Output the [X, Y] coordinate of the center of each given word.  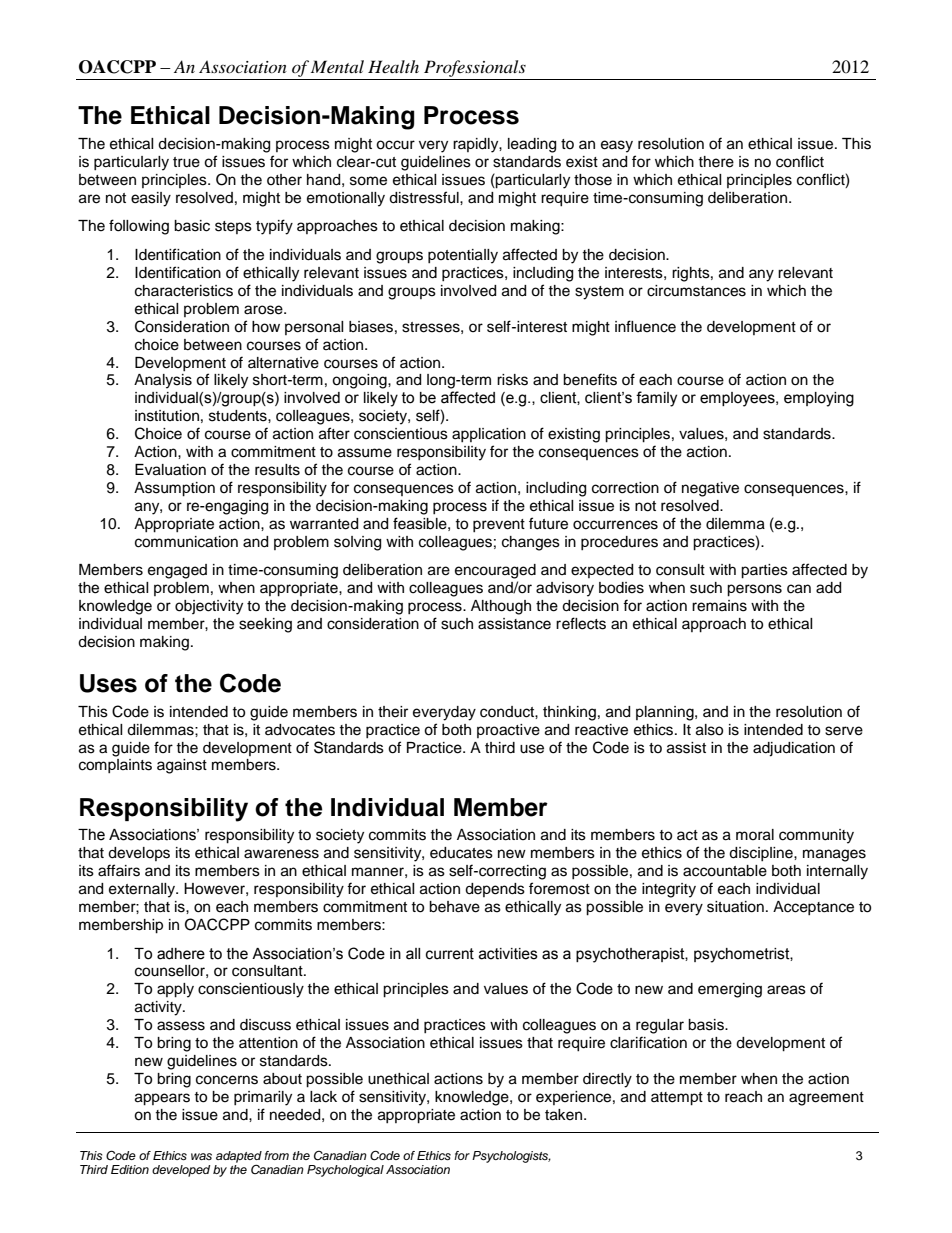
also [709, 730]
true [186, 162]
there [716, 162]
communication [186, 542]
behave [454, 907]
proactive [508, 731]
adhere [181, 954]
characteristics [184, 291]
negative [710, 489]
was [201, 1156]
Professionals [475, 68]
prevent [499, 525]
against [182, 766]
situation [735, 907]
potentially [463, 256]
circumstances [696, 291]
